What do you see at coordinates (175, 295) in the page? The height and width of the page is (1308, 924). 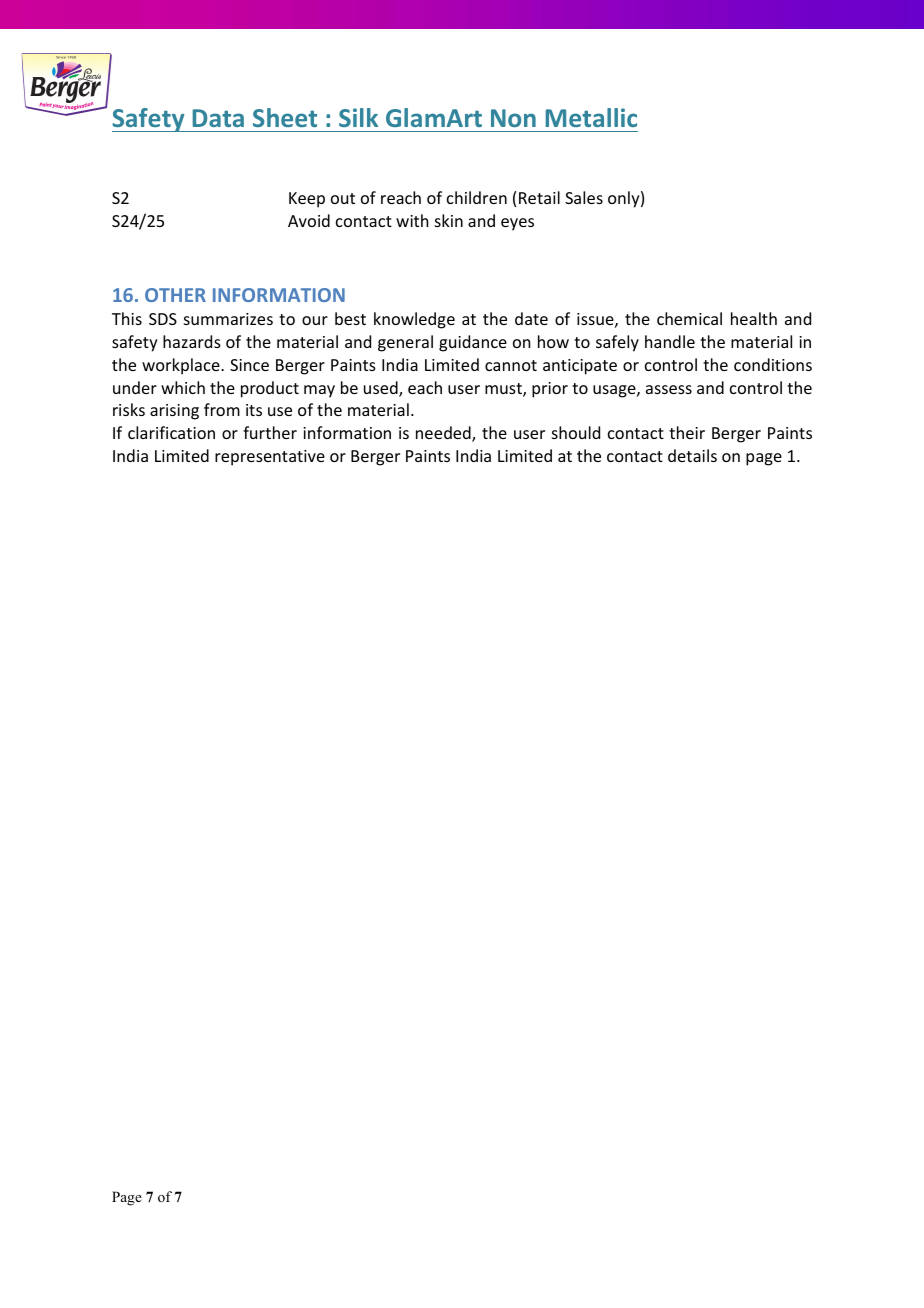 I see `OTHER` at bounding box center [175, 295].
